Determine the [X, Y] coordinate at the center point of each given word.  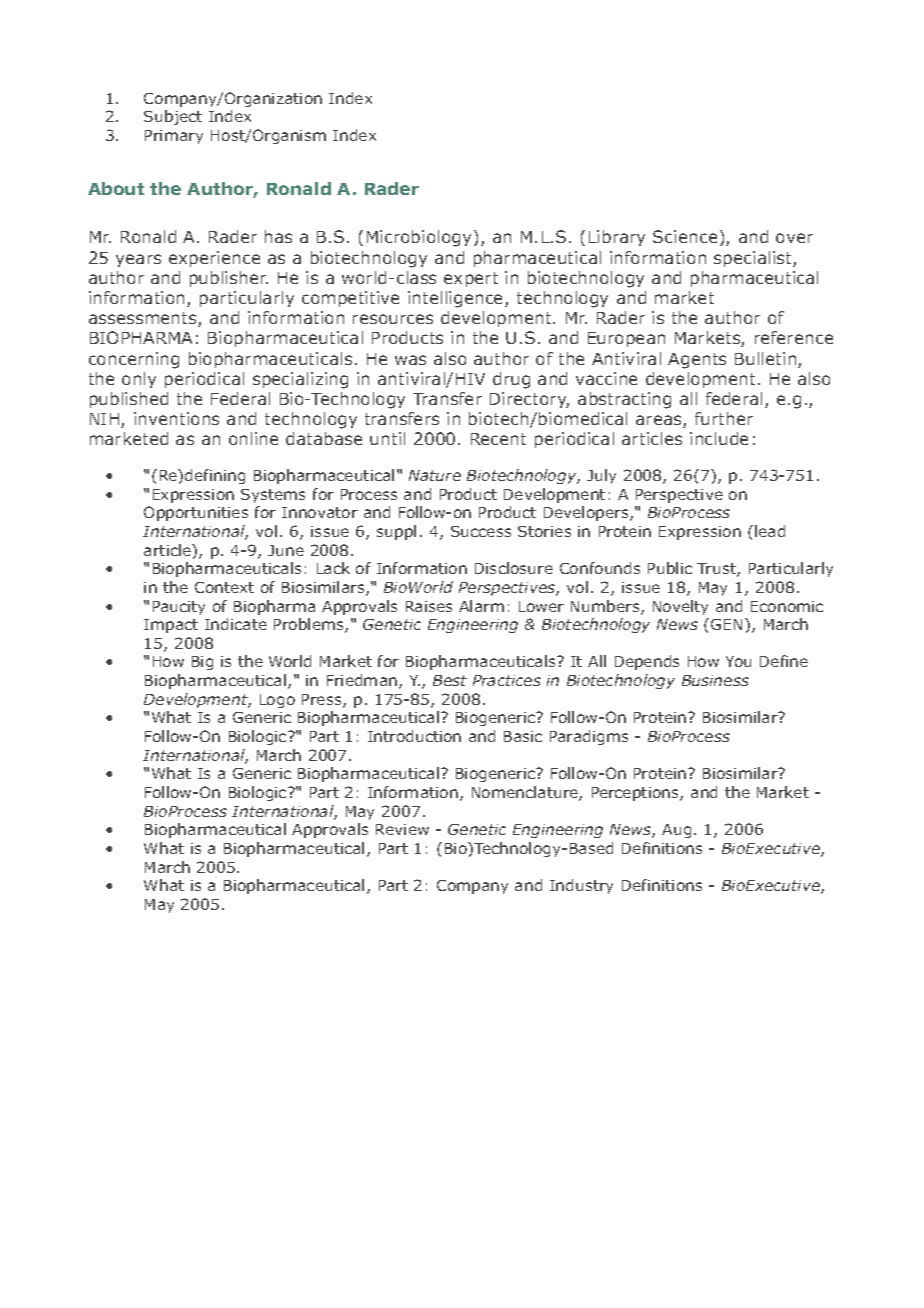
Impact [171, 626]
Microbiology [419, 238]
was [410, 360]
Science [685, 236]
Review [402, 829]
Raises [429, 606]
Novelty [680, 607]
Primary [174, 137]
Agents [697, 361]
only [139, 380]
